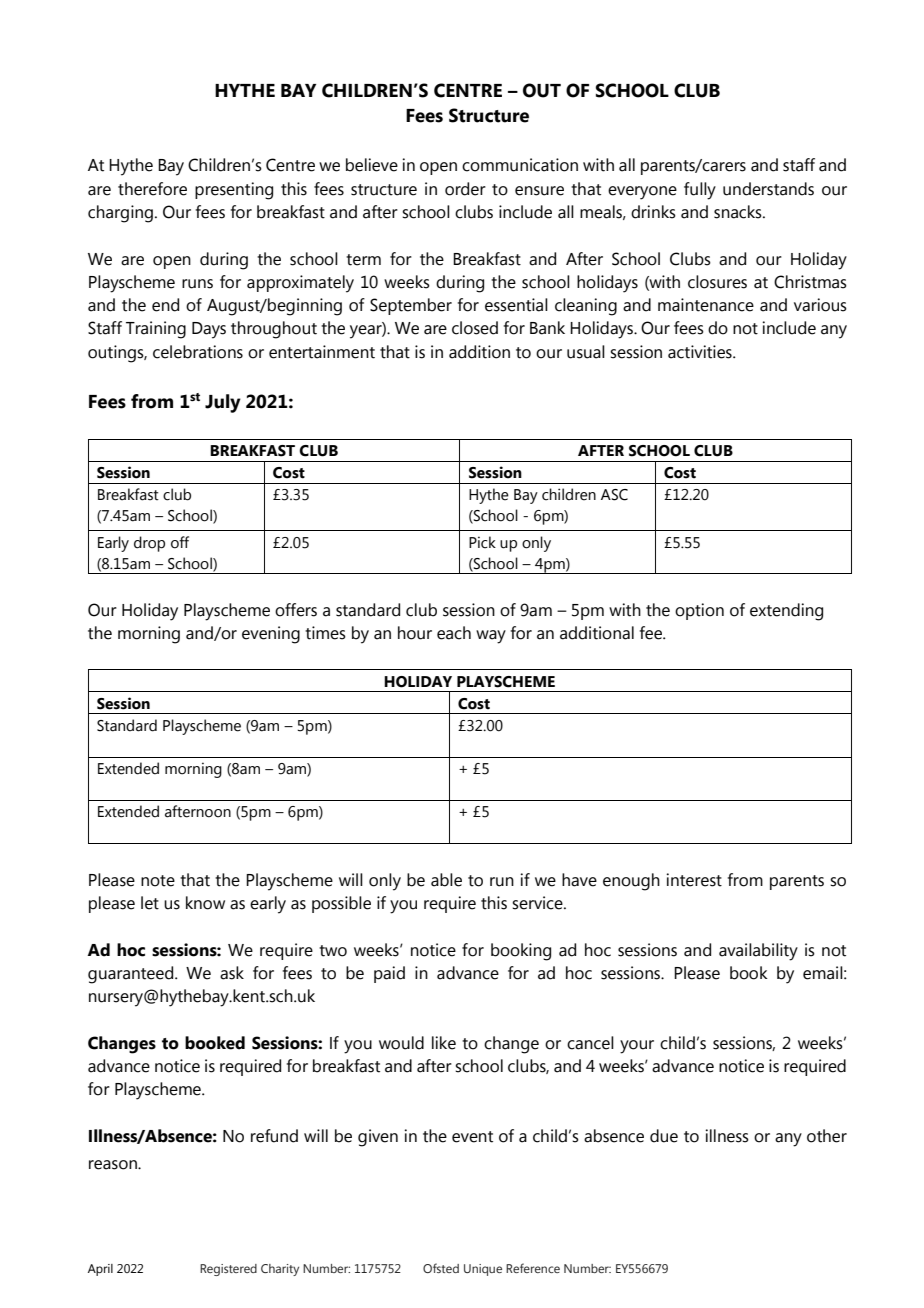 This page has height=1308, width=924. What do you see at coordinates (614, 495) in the page?
I see `ASC` at bounding box center [614, 495].
